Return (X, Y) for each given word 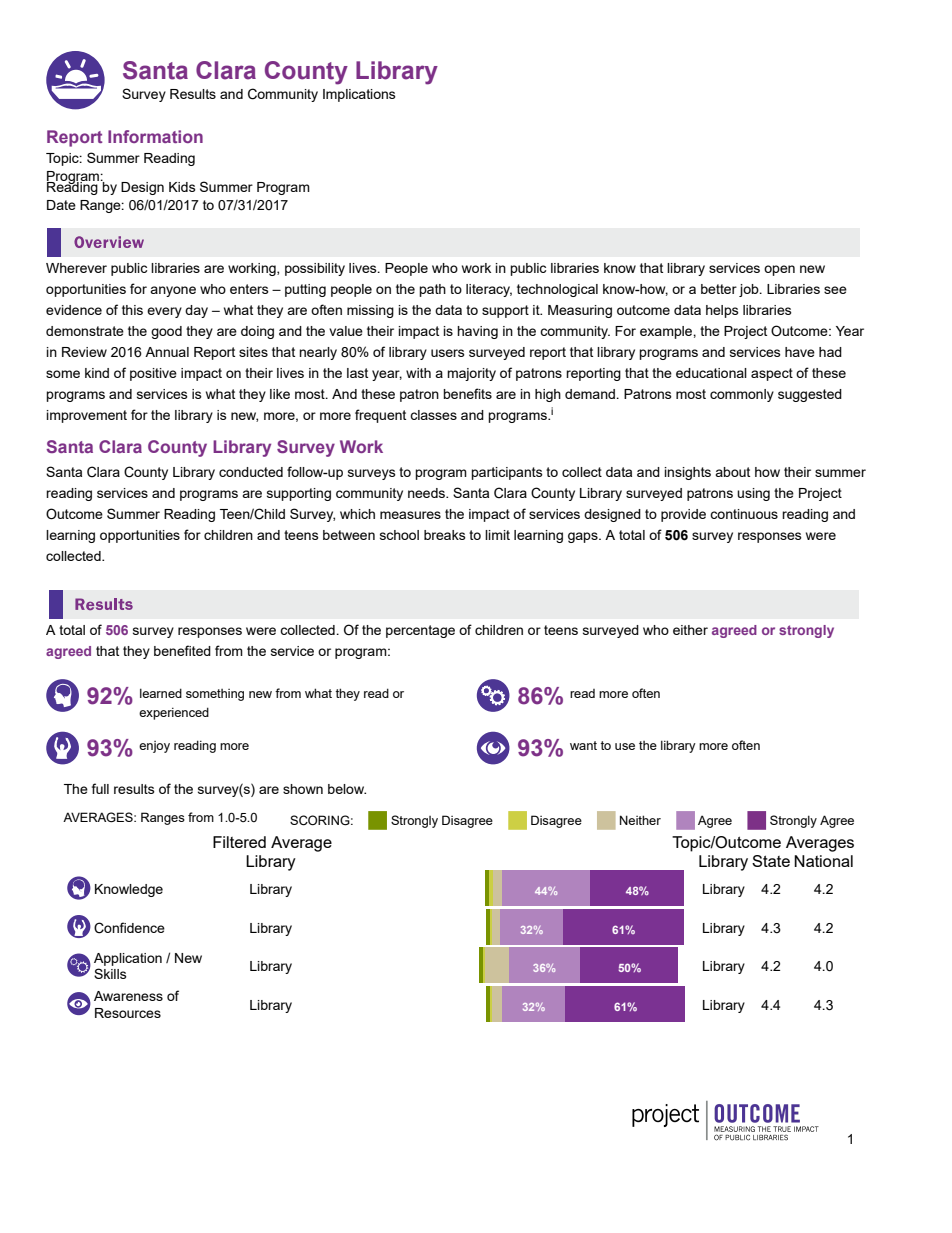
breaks (445, 535)
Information (155, 136)
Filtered (239, 842)
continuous (744, 514)
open (779, 270)
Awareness (128, 996)
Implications (359, 95)
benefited (182, 650)
